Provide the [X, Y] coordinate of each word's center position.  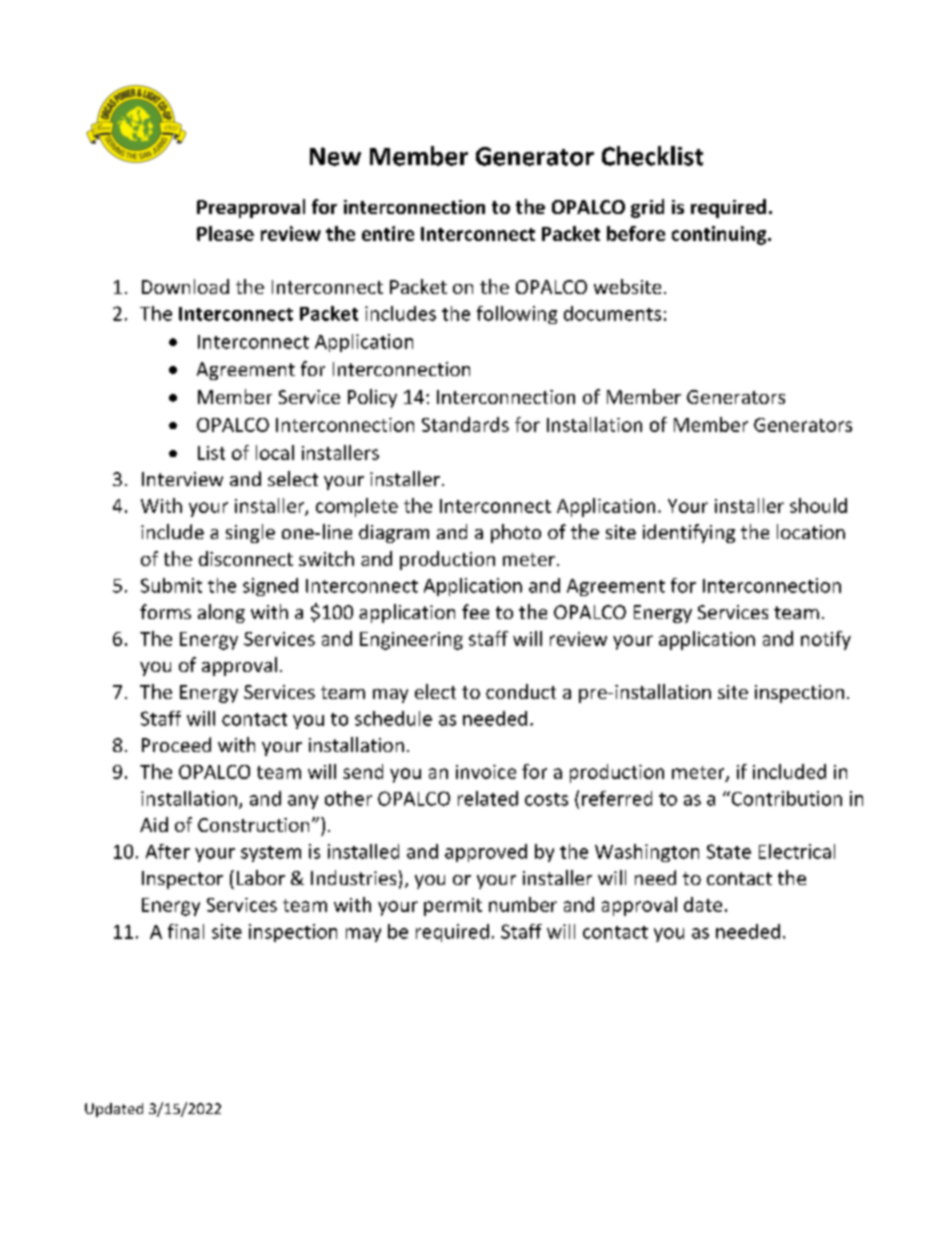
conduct [521, 691]
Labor [261, 877]
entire [388, 233]
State [729, 851]
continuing [720, 235]
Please [225, 233]
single [250, 533]
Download [185, 286]
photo [516, 533]
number [523, 904]
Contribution [785, 798]
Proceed [176, 744]
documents [612, 313]
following [517, 315]
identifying [689, 533]
